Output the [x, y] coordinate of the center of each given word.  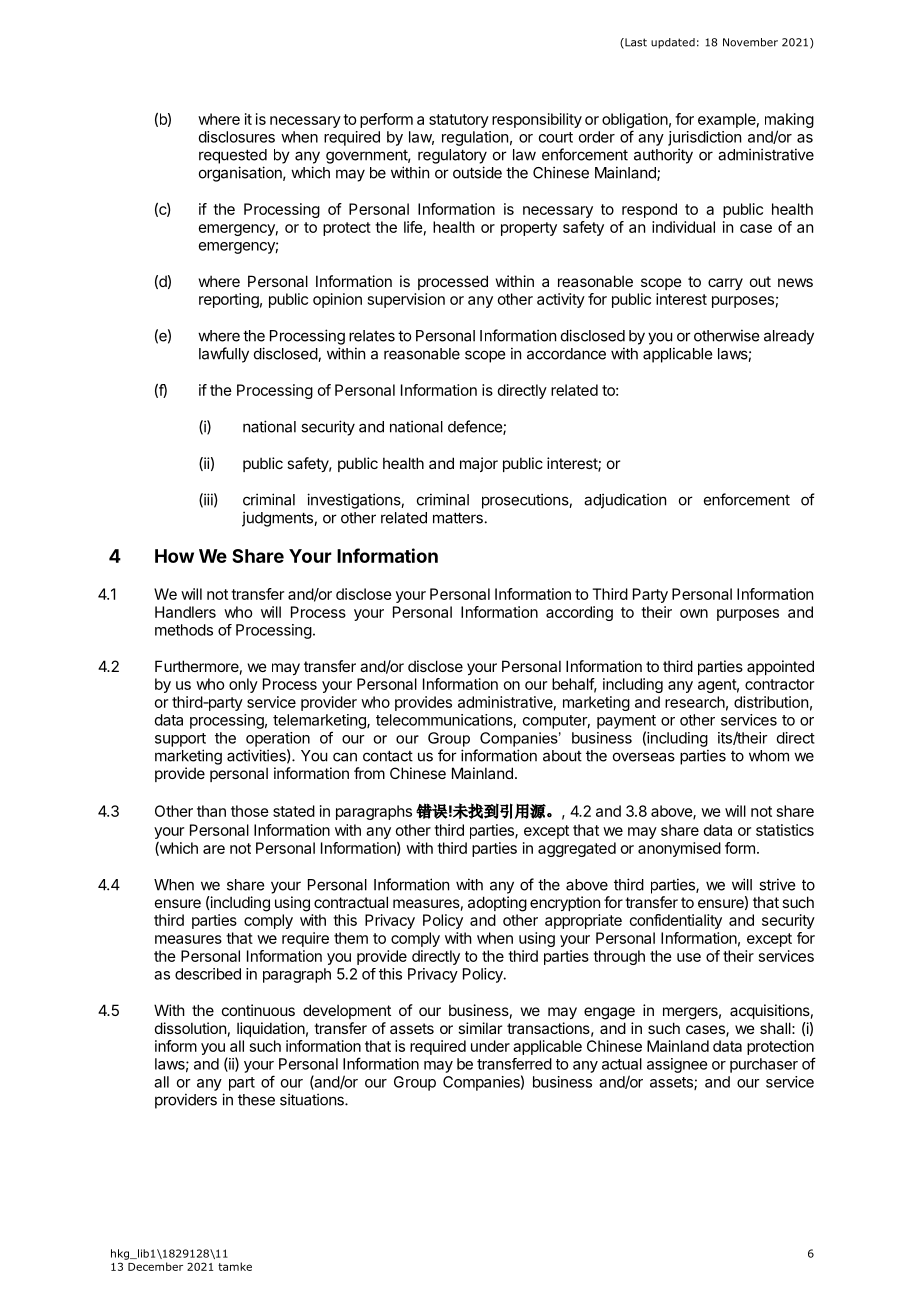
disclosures [237, 137]
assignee [677, 1065]
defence [476, 427]
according [579, 613]
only [243, 685]
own [694, 613]
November [750, 42]
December [155, 1266]
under [490, 1046]
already [789, 337]
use [689, 957]
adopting [497, 904]
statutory [459, 121]
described [208, 974]
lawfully [224, 355]
